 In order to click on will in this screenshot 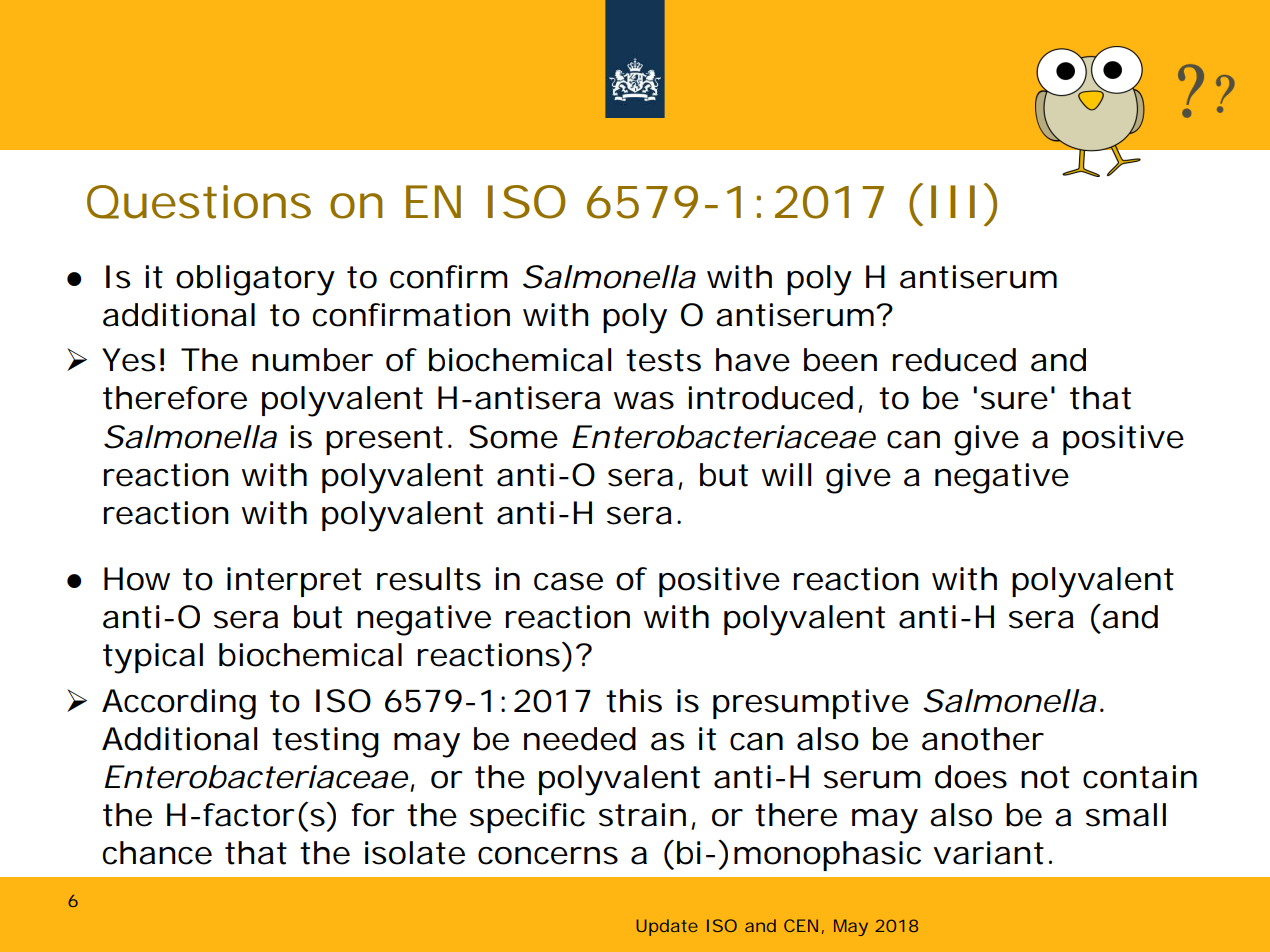, I will do `click(787, 474)`.
